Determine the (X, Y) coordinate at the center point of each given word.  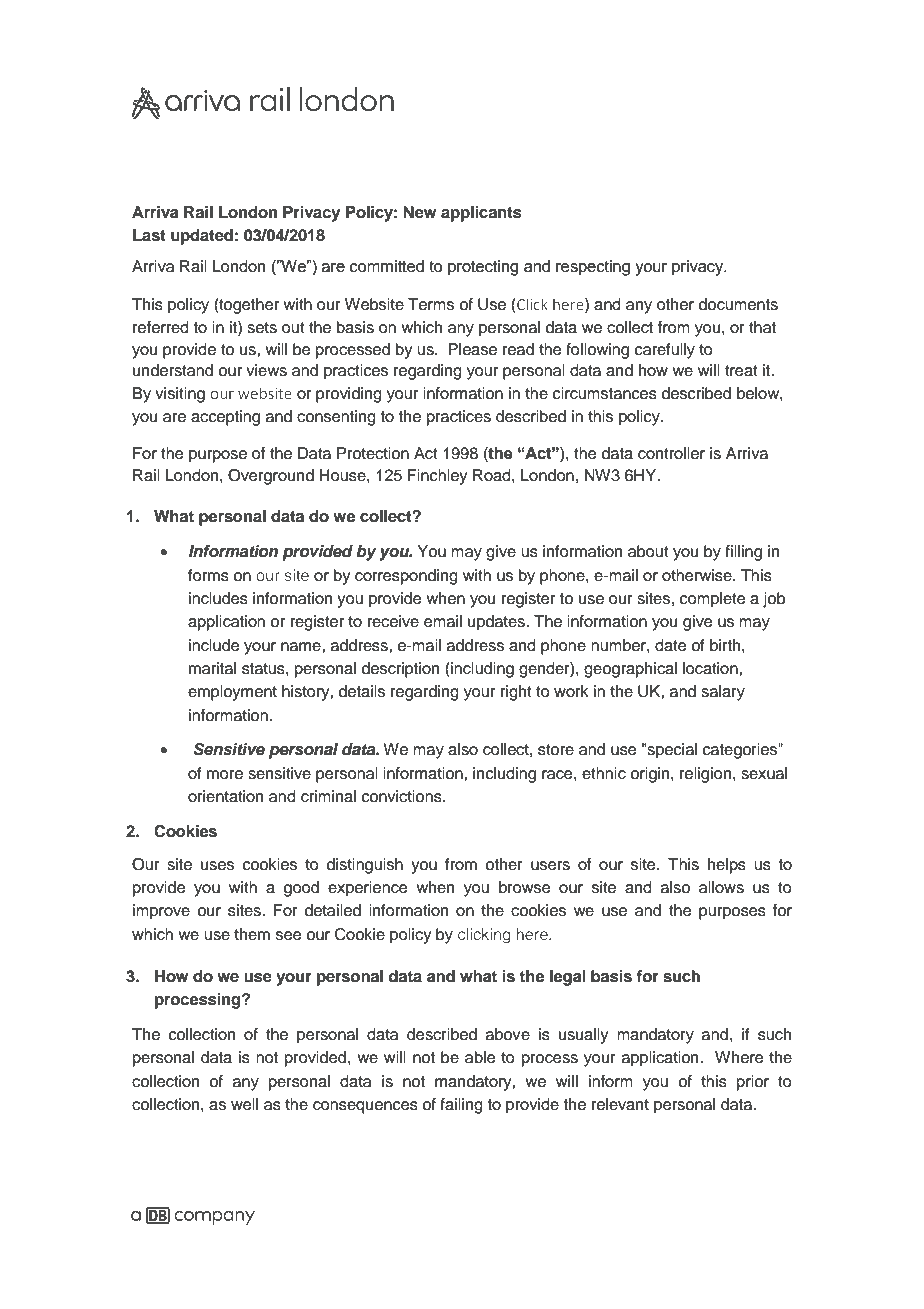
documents (738, 304)
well (244, 1104)
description (400, 670)
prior (753, 1083)
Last (149, 235)
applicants (481, 214)
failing (461, 1106)
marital (212, 668)
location (711, 668)
